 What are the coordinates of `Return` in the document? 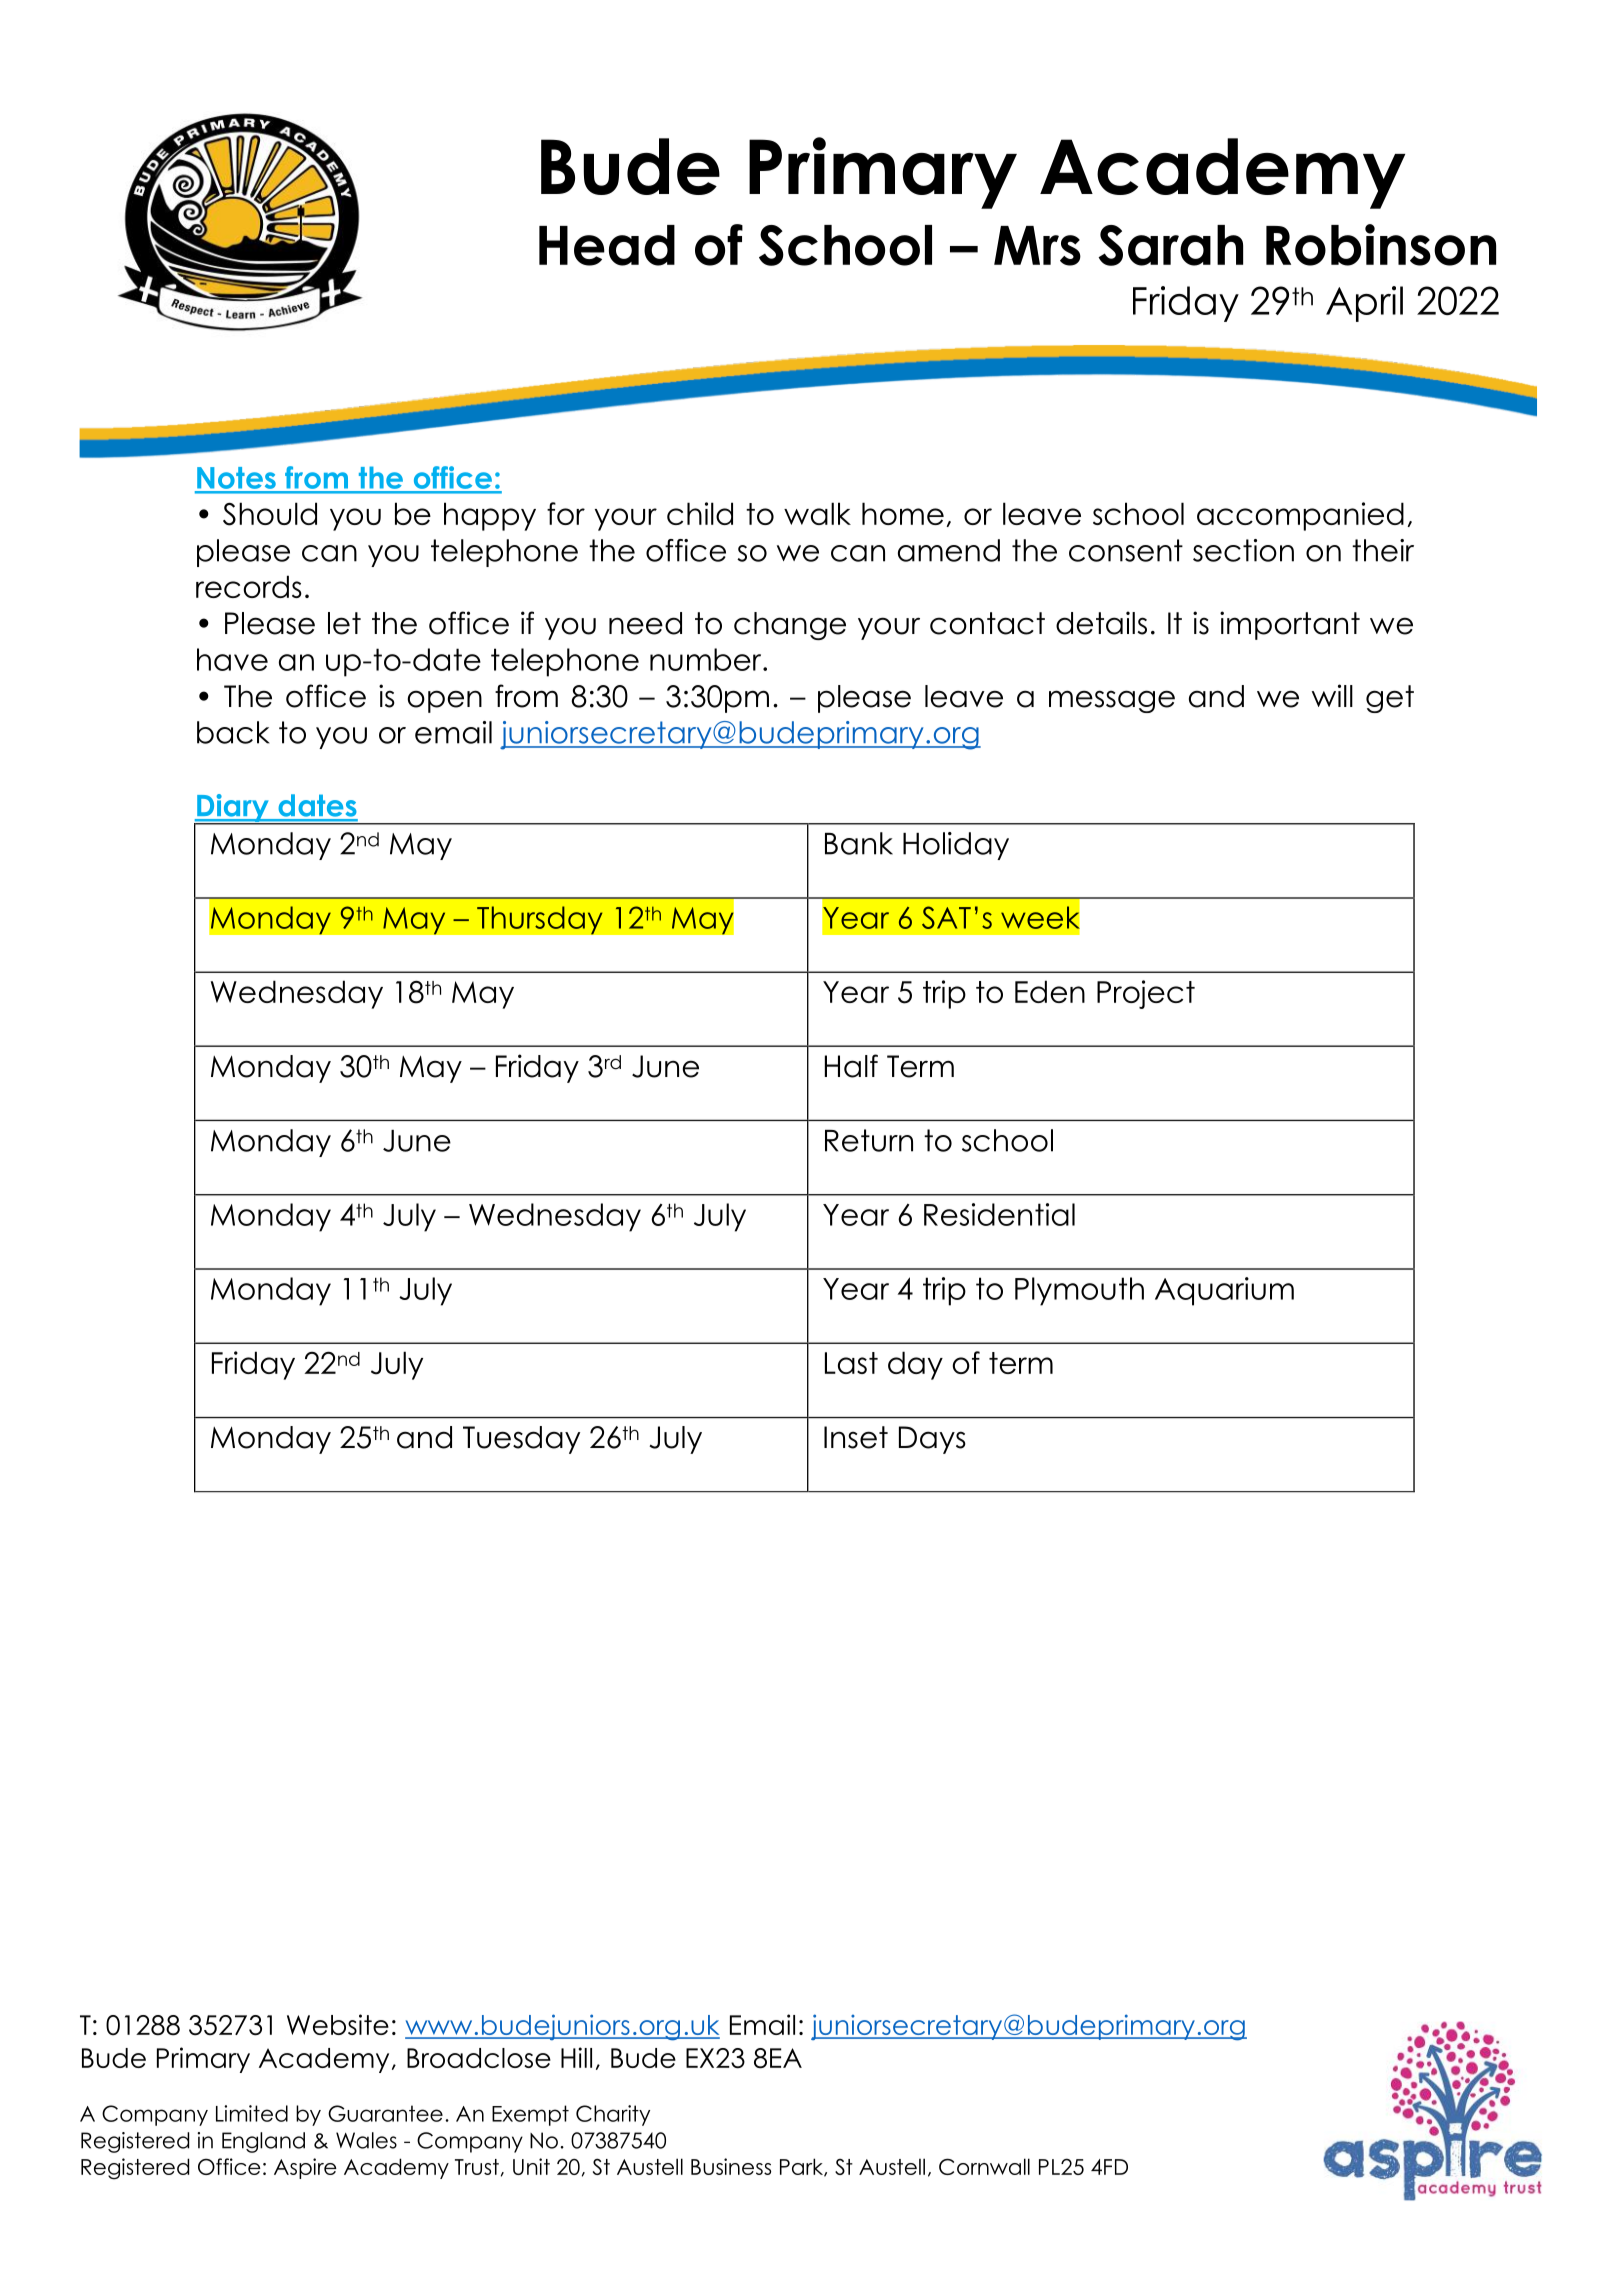 It's located at (869, 1140).
